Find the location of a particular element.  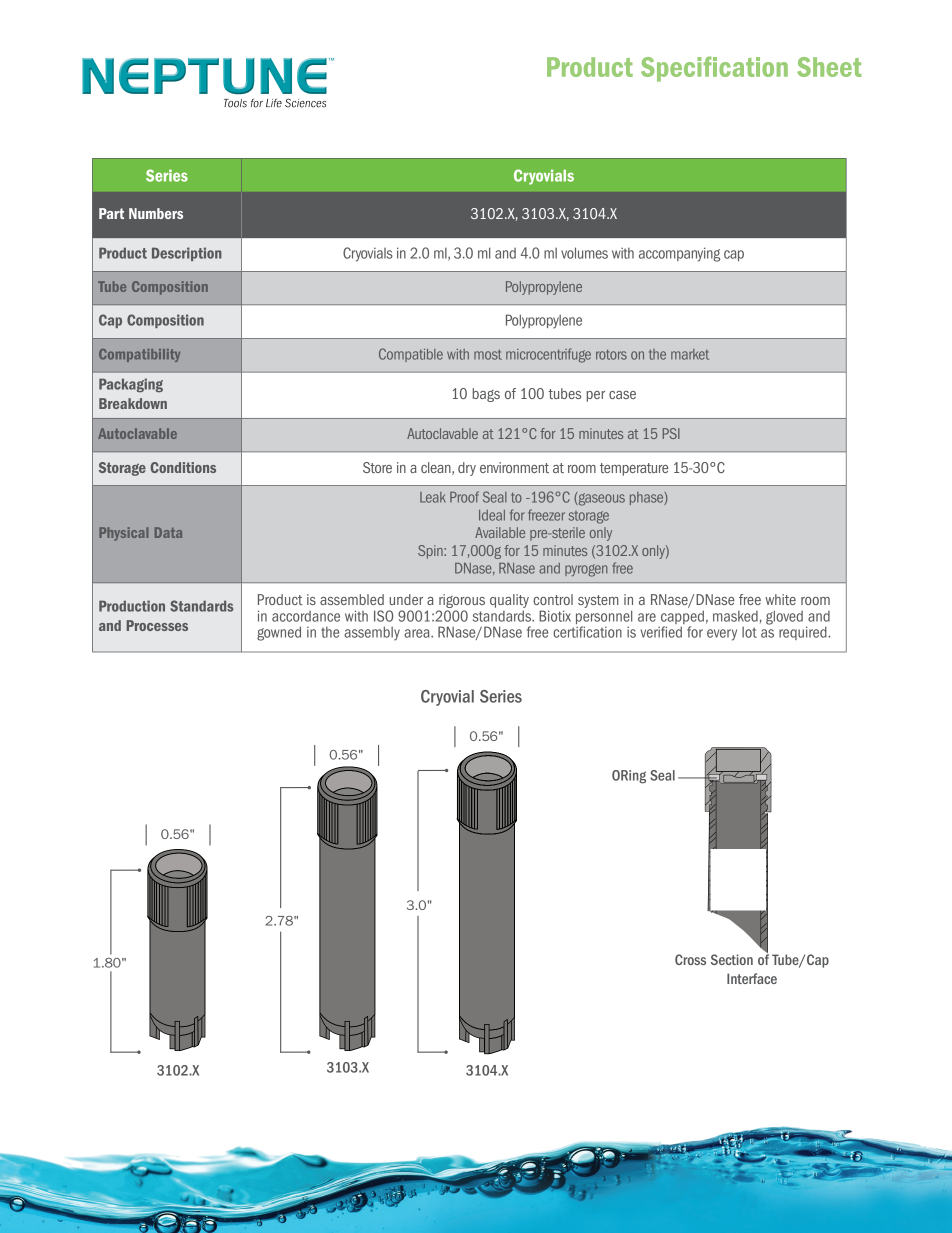

Ideal is located at coordinates (492, 515).
